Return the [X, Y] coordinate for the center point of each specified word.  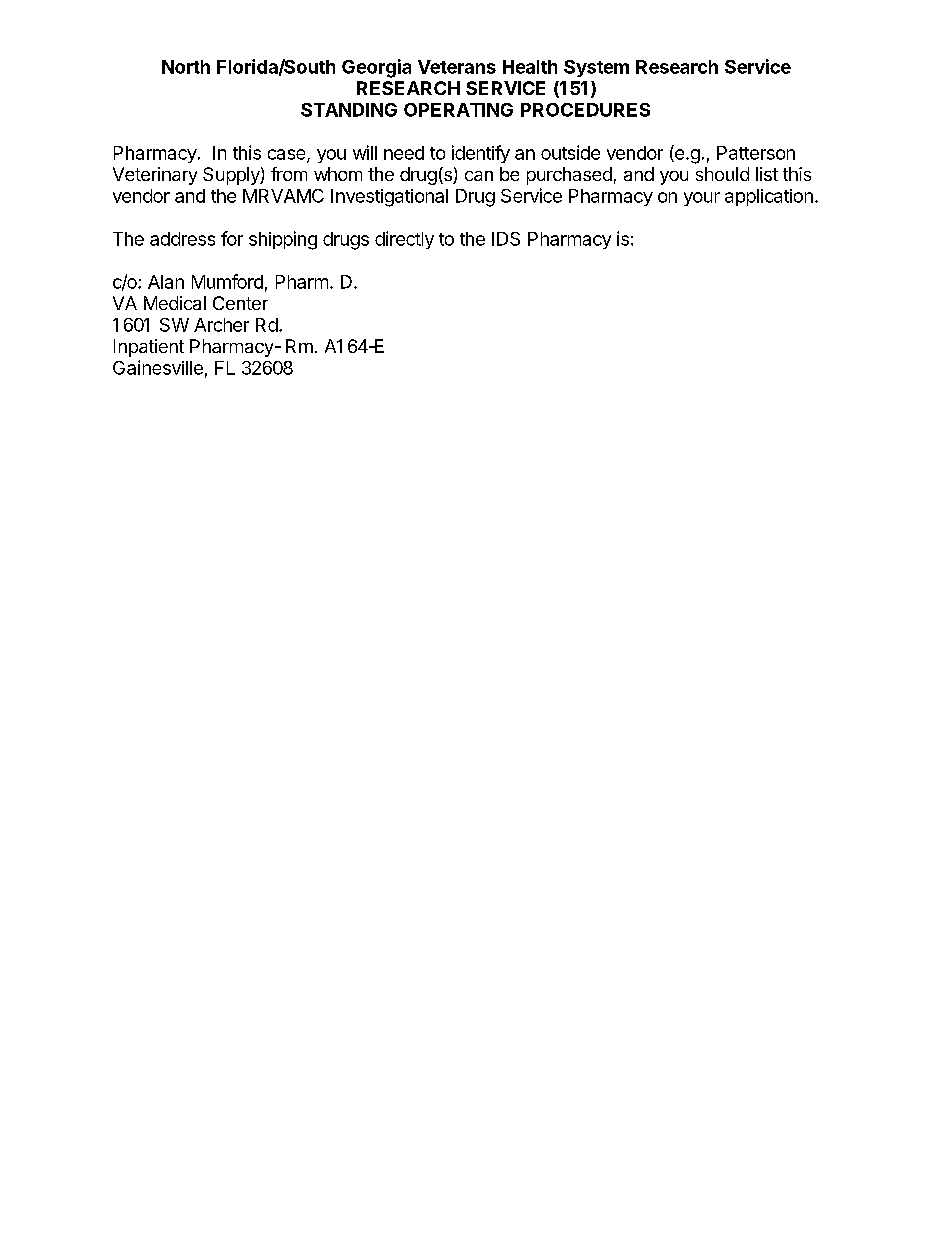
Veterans [457, 67]
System [596, 68]
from [289, 174]
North [186, 67]
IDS [506, 239]
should [722, 174]
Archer [221, 325]
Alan [166, 282]
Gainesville [158, 367]
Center [240, 303]
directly [404, 240]
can [479, 176]
